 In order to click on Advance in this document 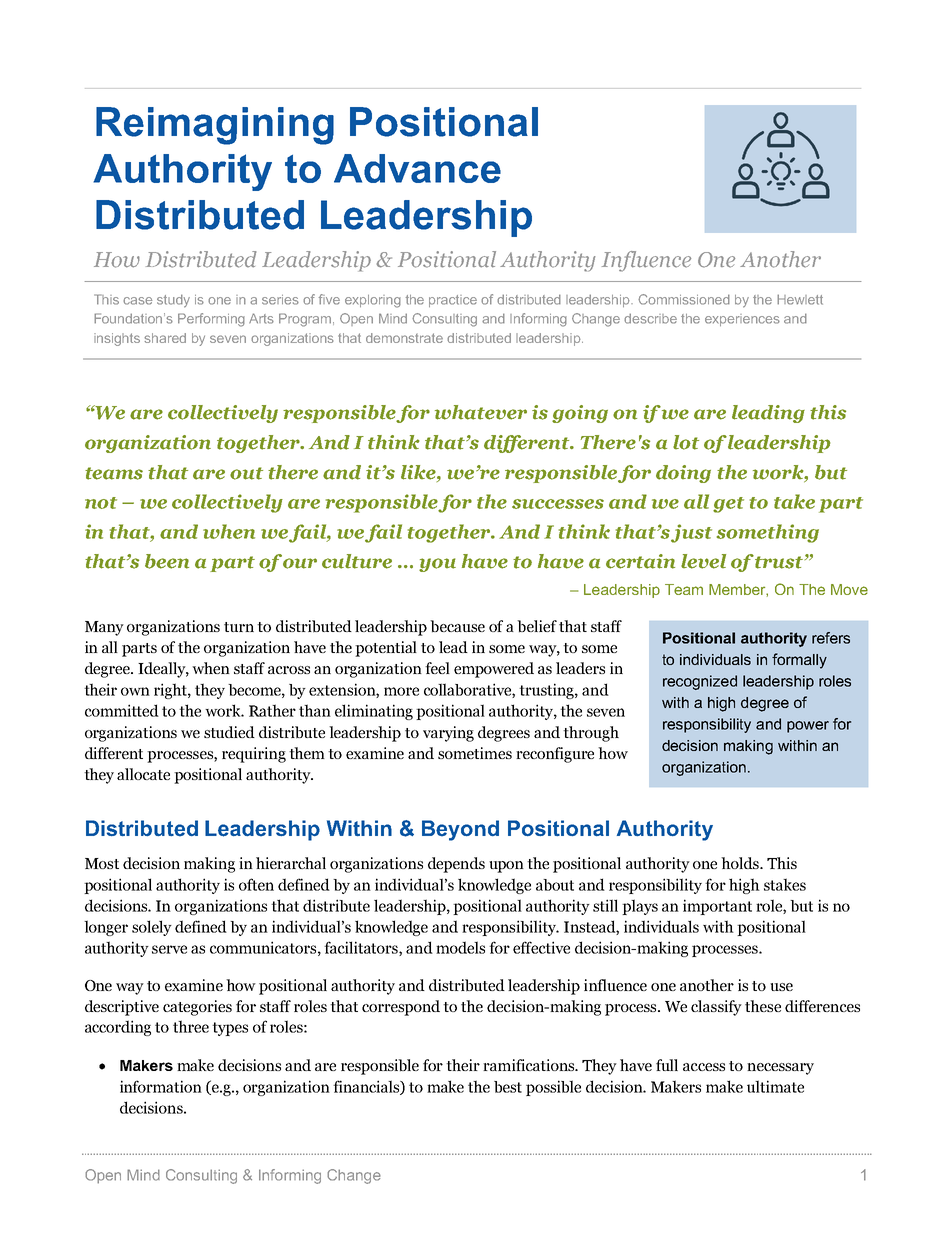, I will do `click(417, 168)`.
